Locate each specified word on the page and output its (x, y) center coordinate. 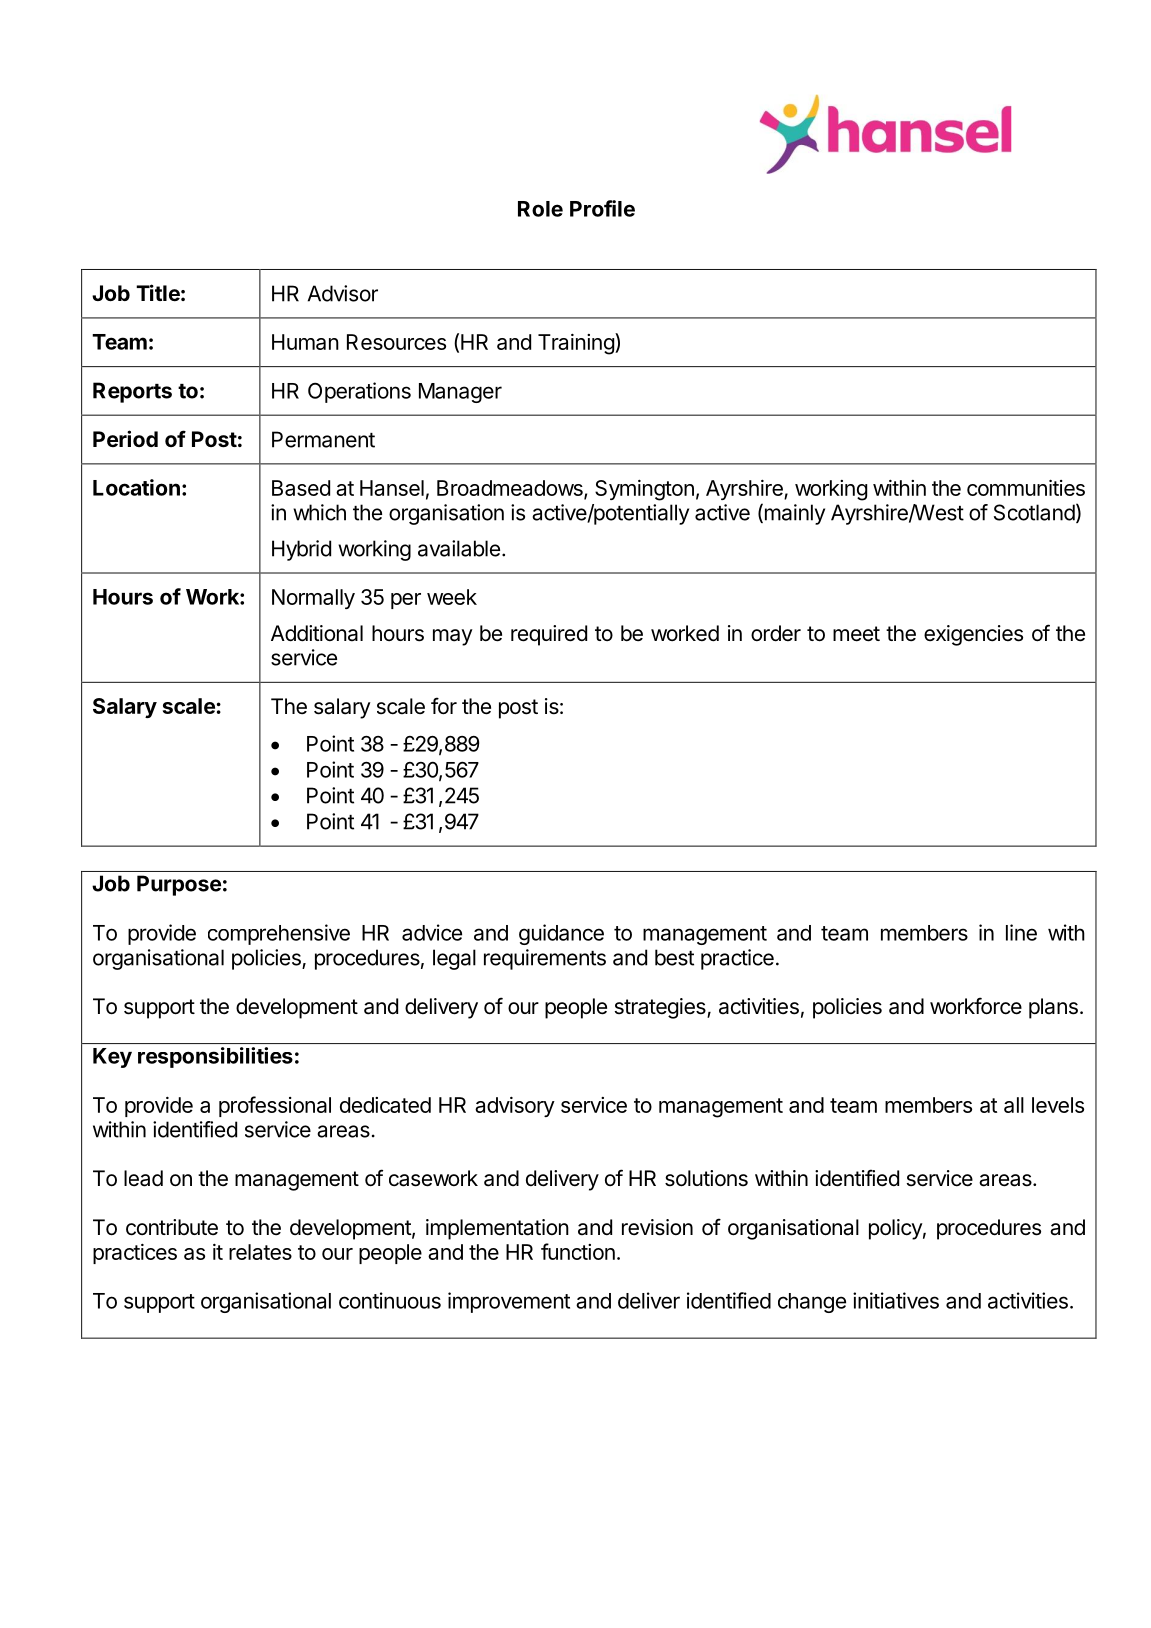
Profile (602, 208)
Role (540, 209)
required (549, 635)
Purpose (179, 885)
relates (260, 1252)
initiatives (896, 1300)
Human (305, 342)
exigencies (973, 635)
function (578, 1251)
